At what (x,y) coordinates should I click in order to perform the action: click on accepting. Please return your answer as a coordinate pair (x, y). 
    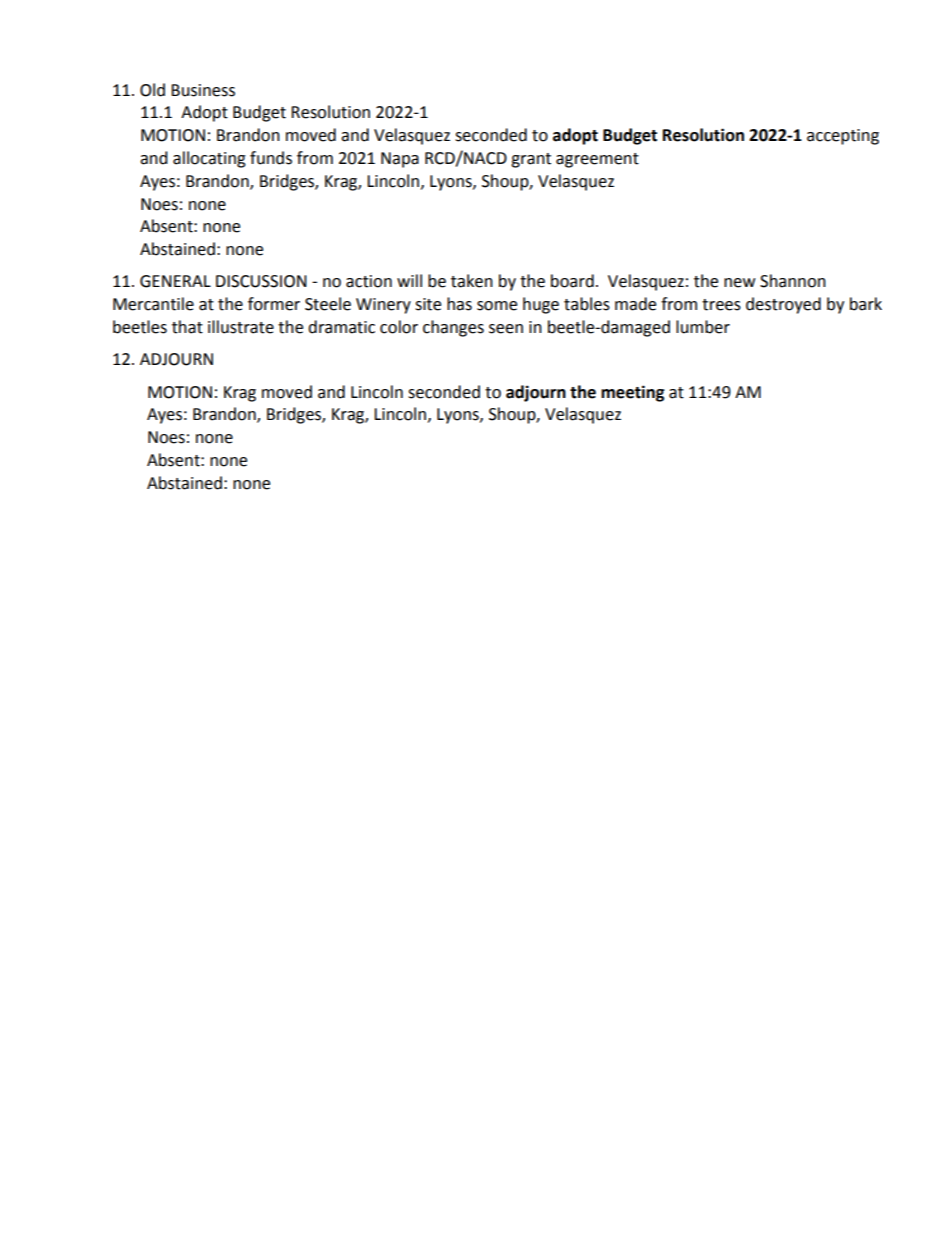
    Looking at the image, I should click on (843, 137).
